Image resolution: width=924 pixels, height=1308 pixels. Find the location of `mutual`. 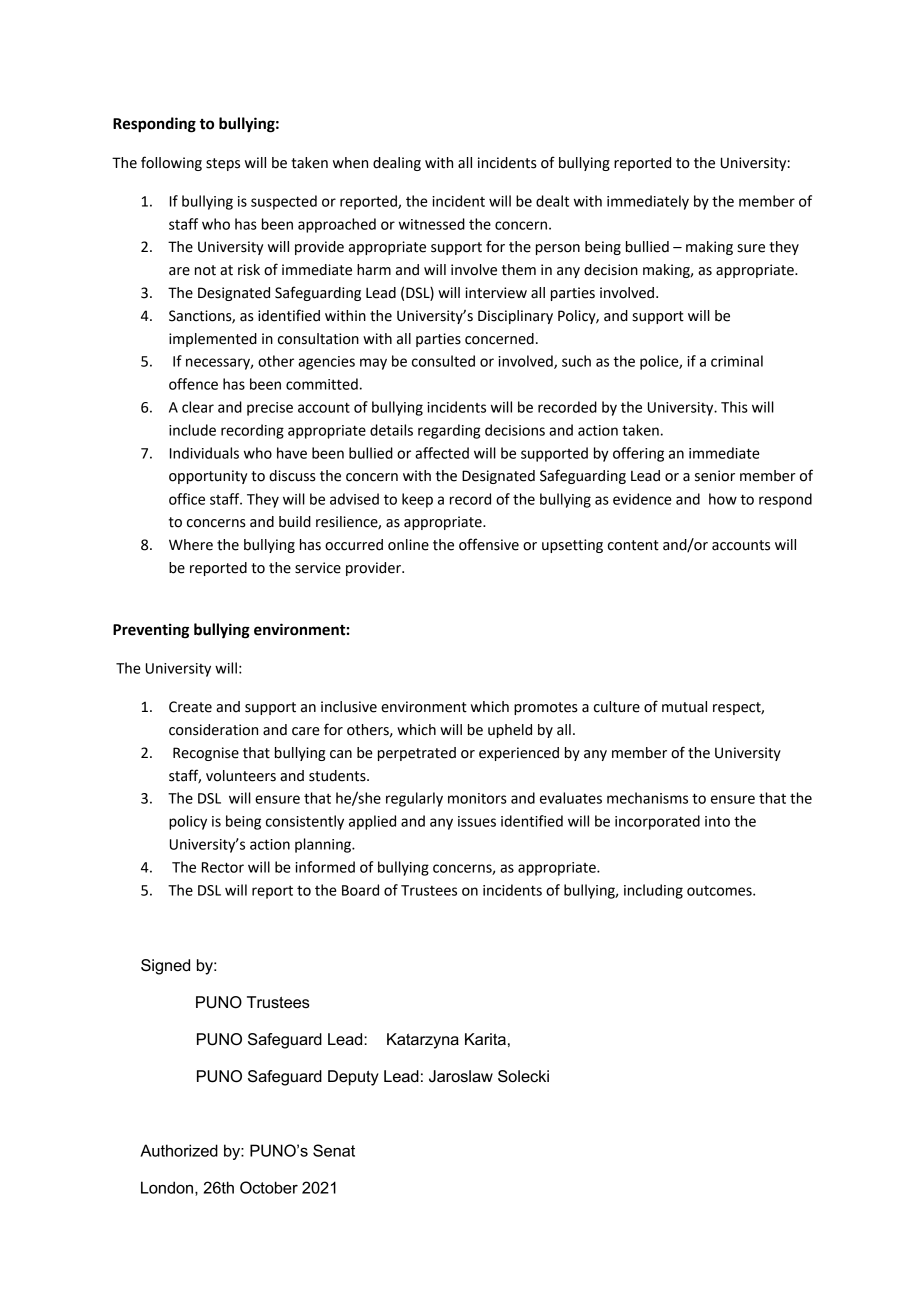

mutual is located at coordinates (684, 707).
